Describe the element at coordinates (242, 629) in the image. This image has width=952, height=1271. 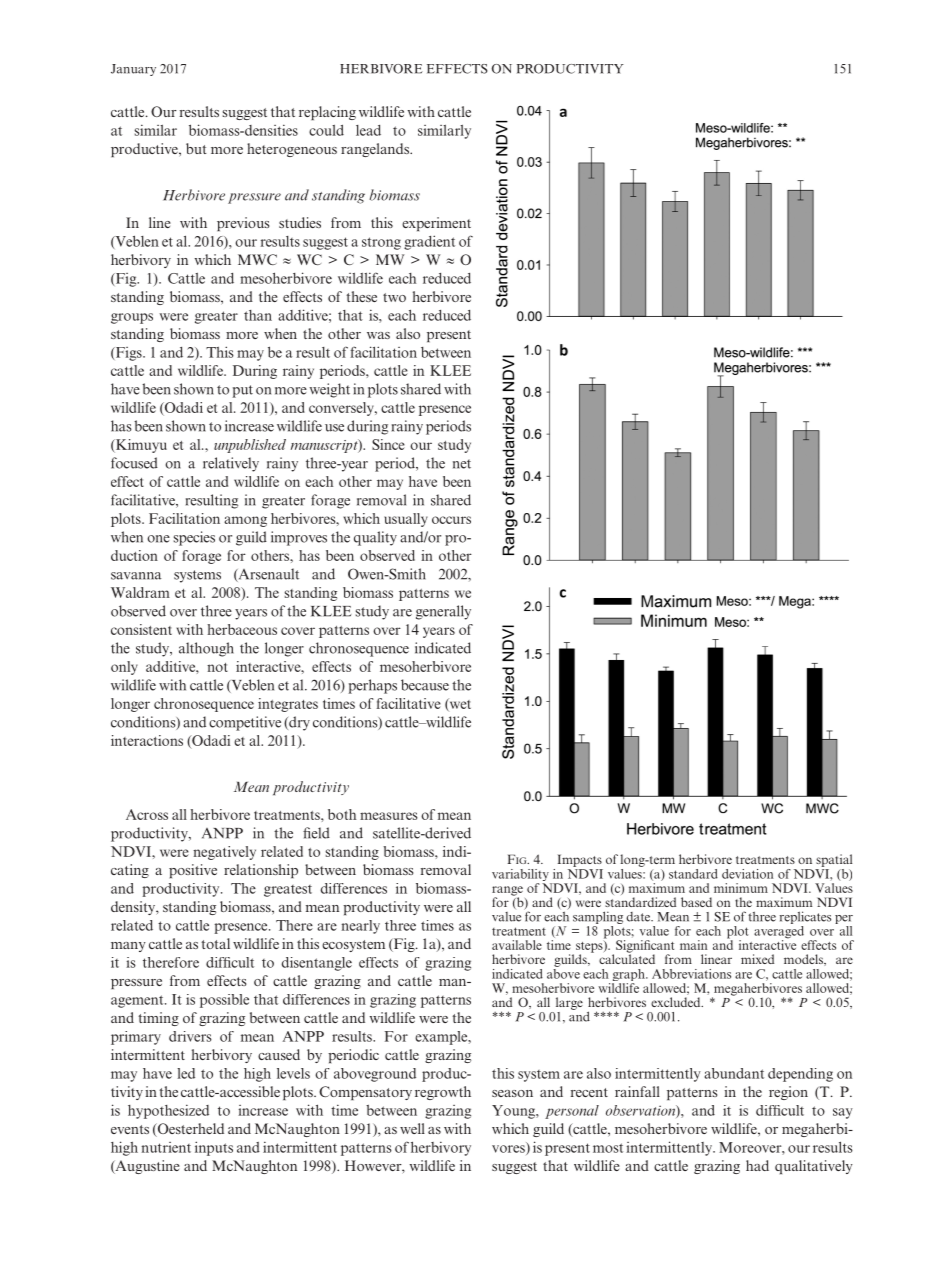
I see `herbaceous` at that location.
